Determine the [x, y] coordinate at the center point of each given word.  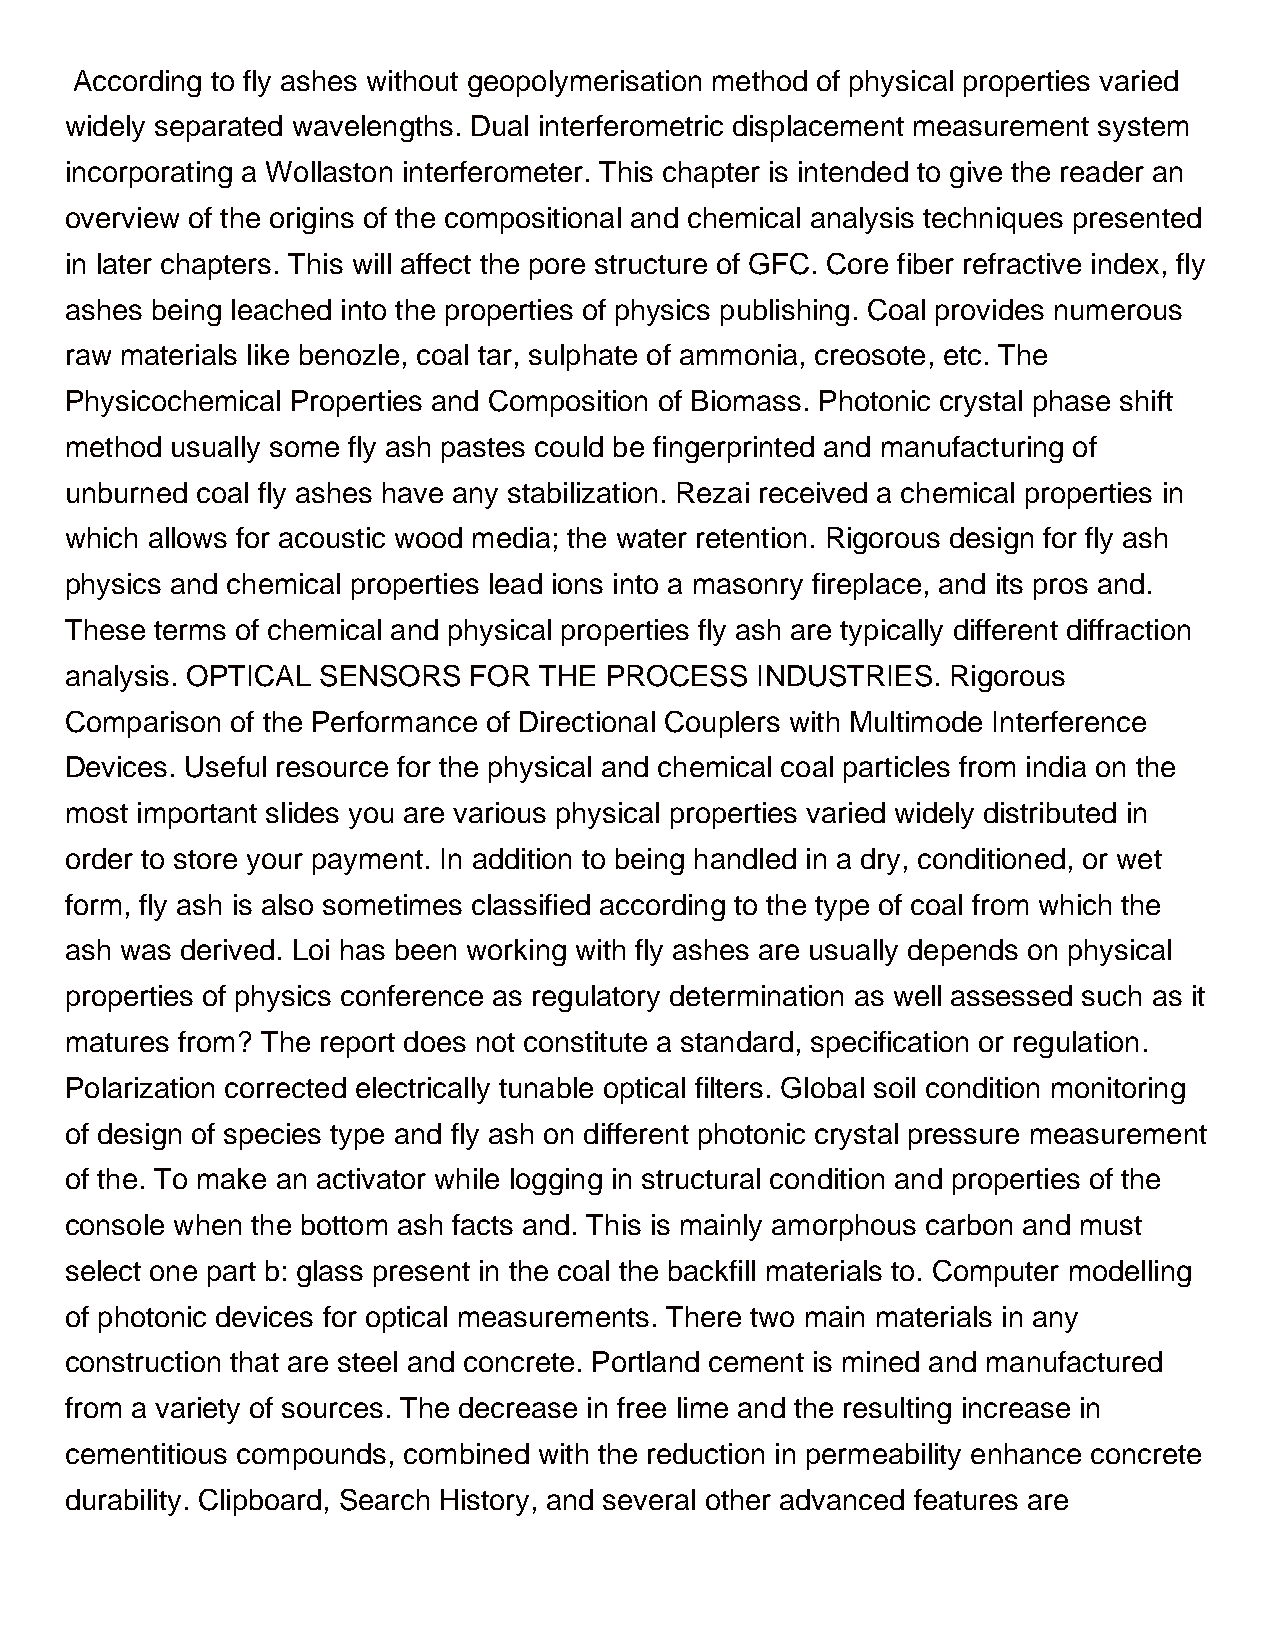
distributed [1050, 812]
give [976, 174]
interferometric [631, 125]
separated [218, 128]
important [197, 815]
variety [197, 1410]
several [649, 1499]
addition [522, 858]
